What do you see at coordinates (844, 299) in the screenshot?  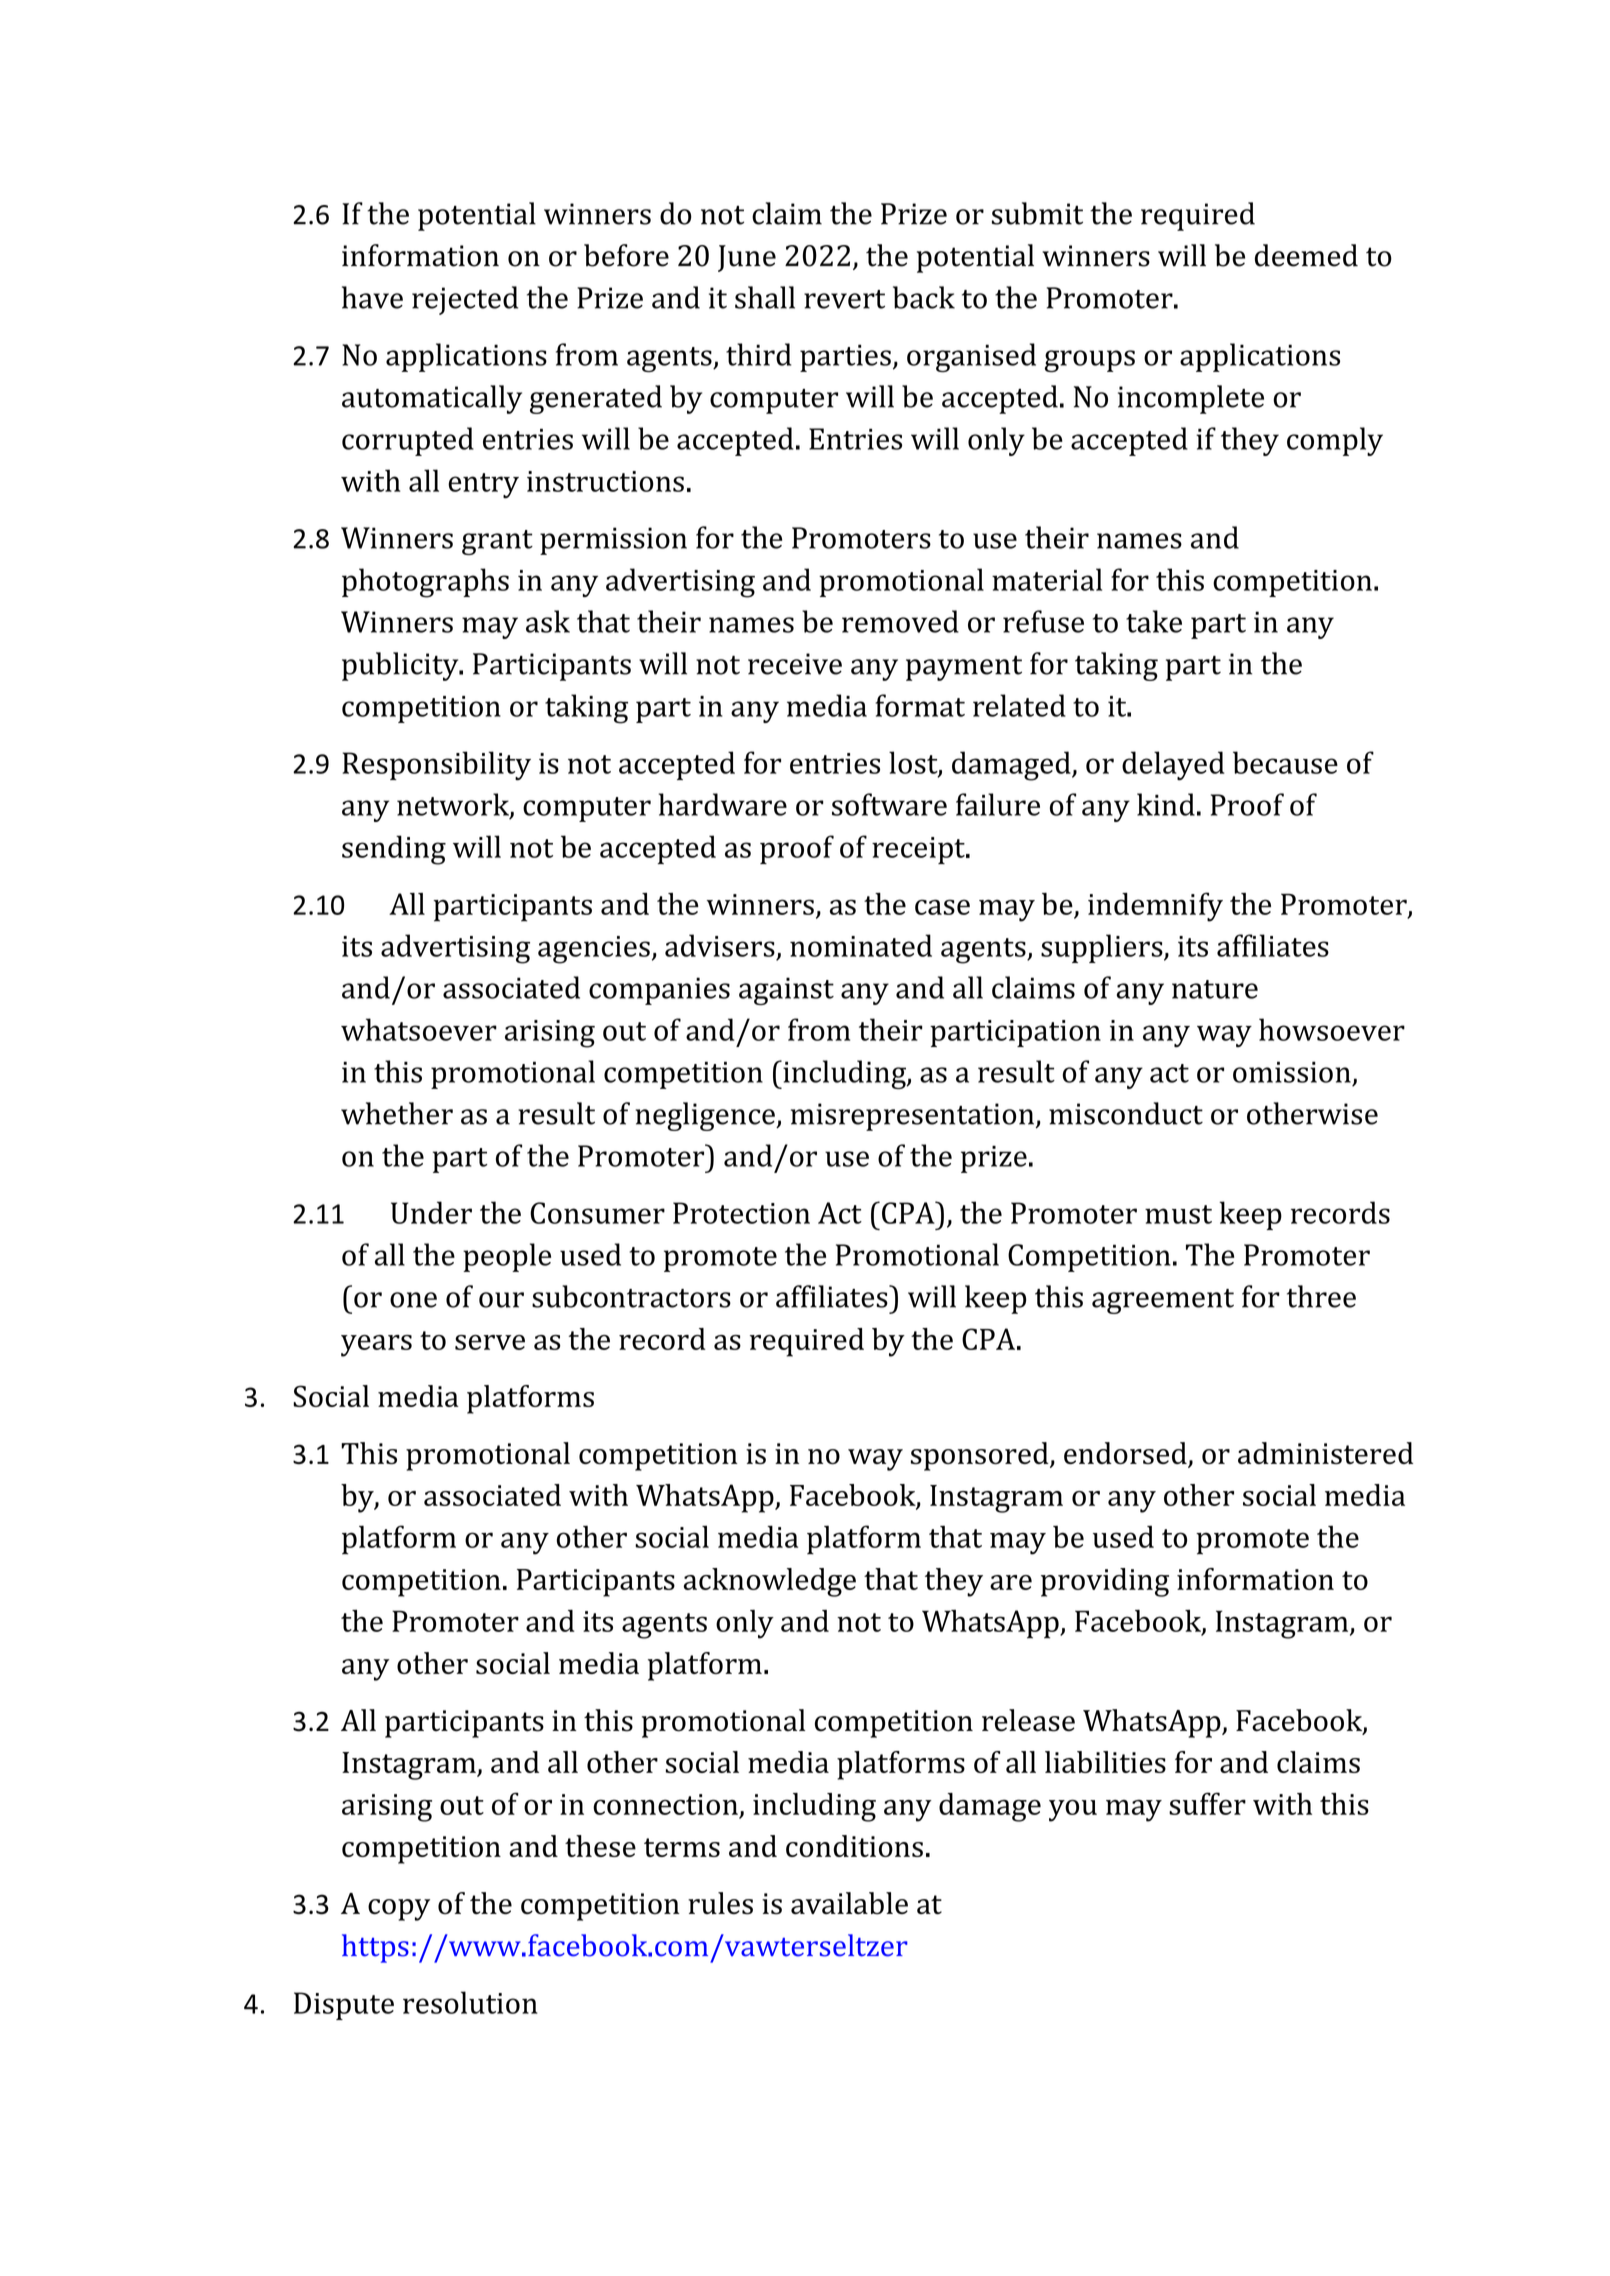 I see `revert` at bounding box center [844, 299].
